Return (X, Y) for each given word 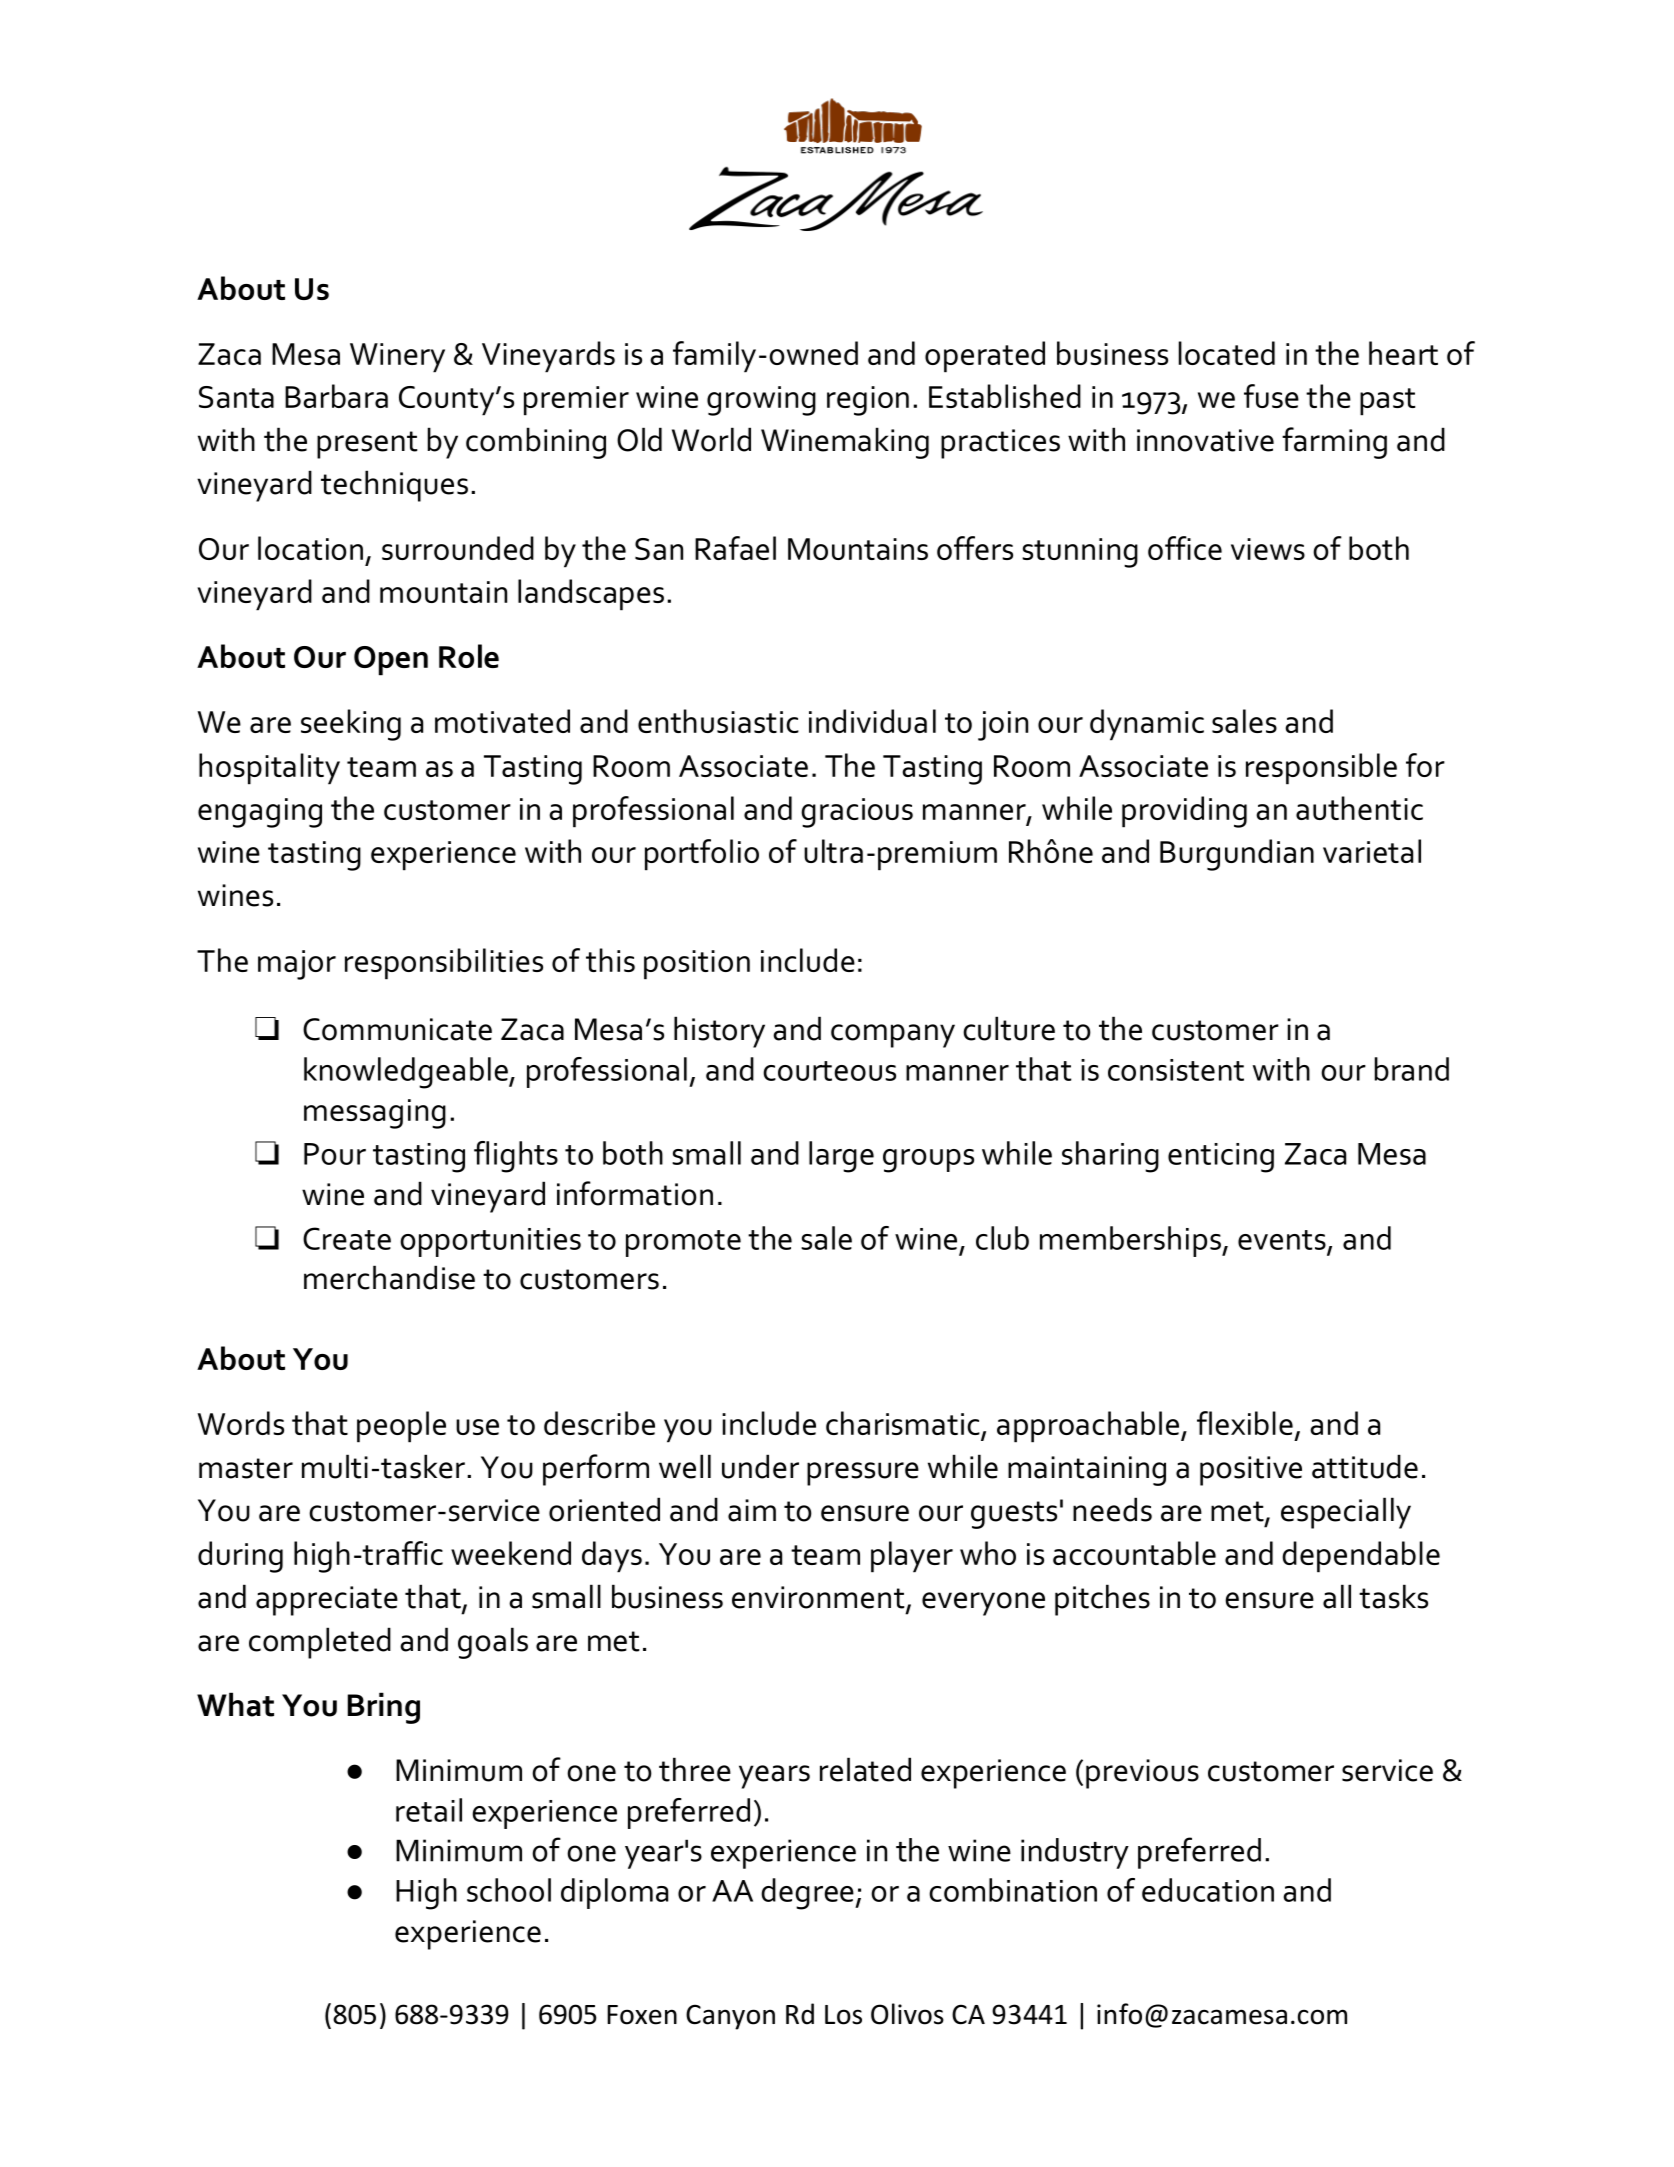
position (697, 965)
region (868, 401)
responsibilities (444, 964)
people (401, 1427)
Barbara (336, 396)
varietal (1372, 851)
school (509, 1890)
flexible (1245, 1423)
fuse (1271, 396)
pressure (863, 1474)
